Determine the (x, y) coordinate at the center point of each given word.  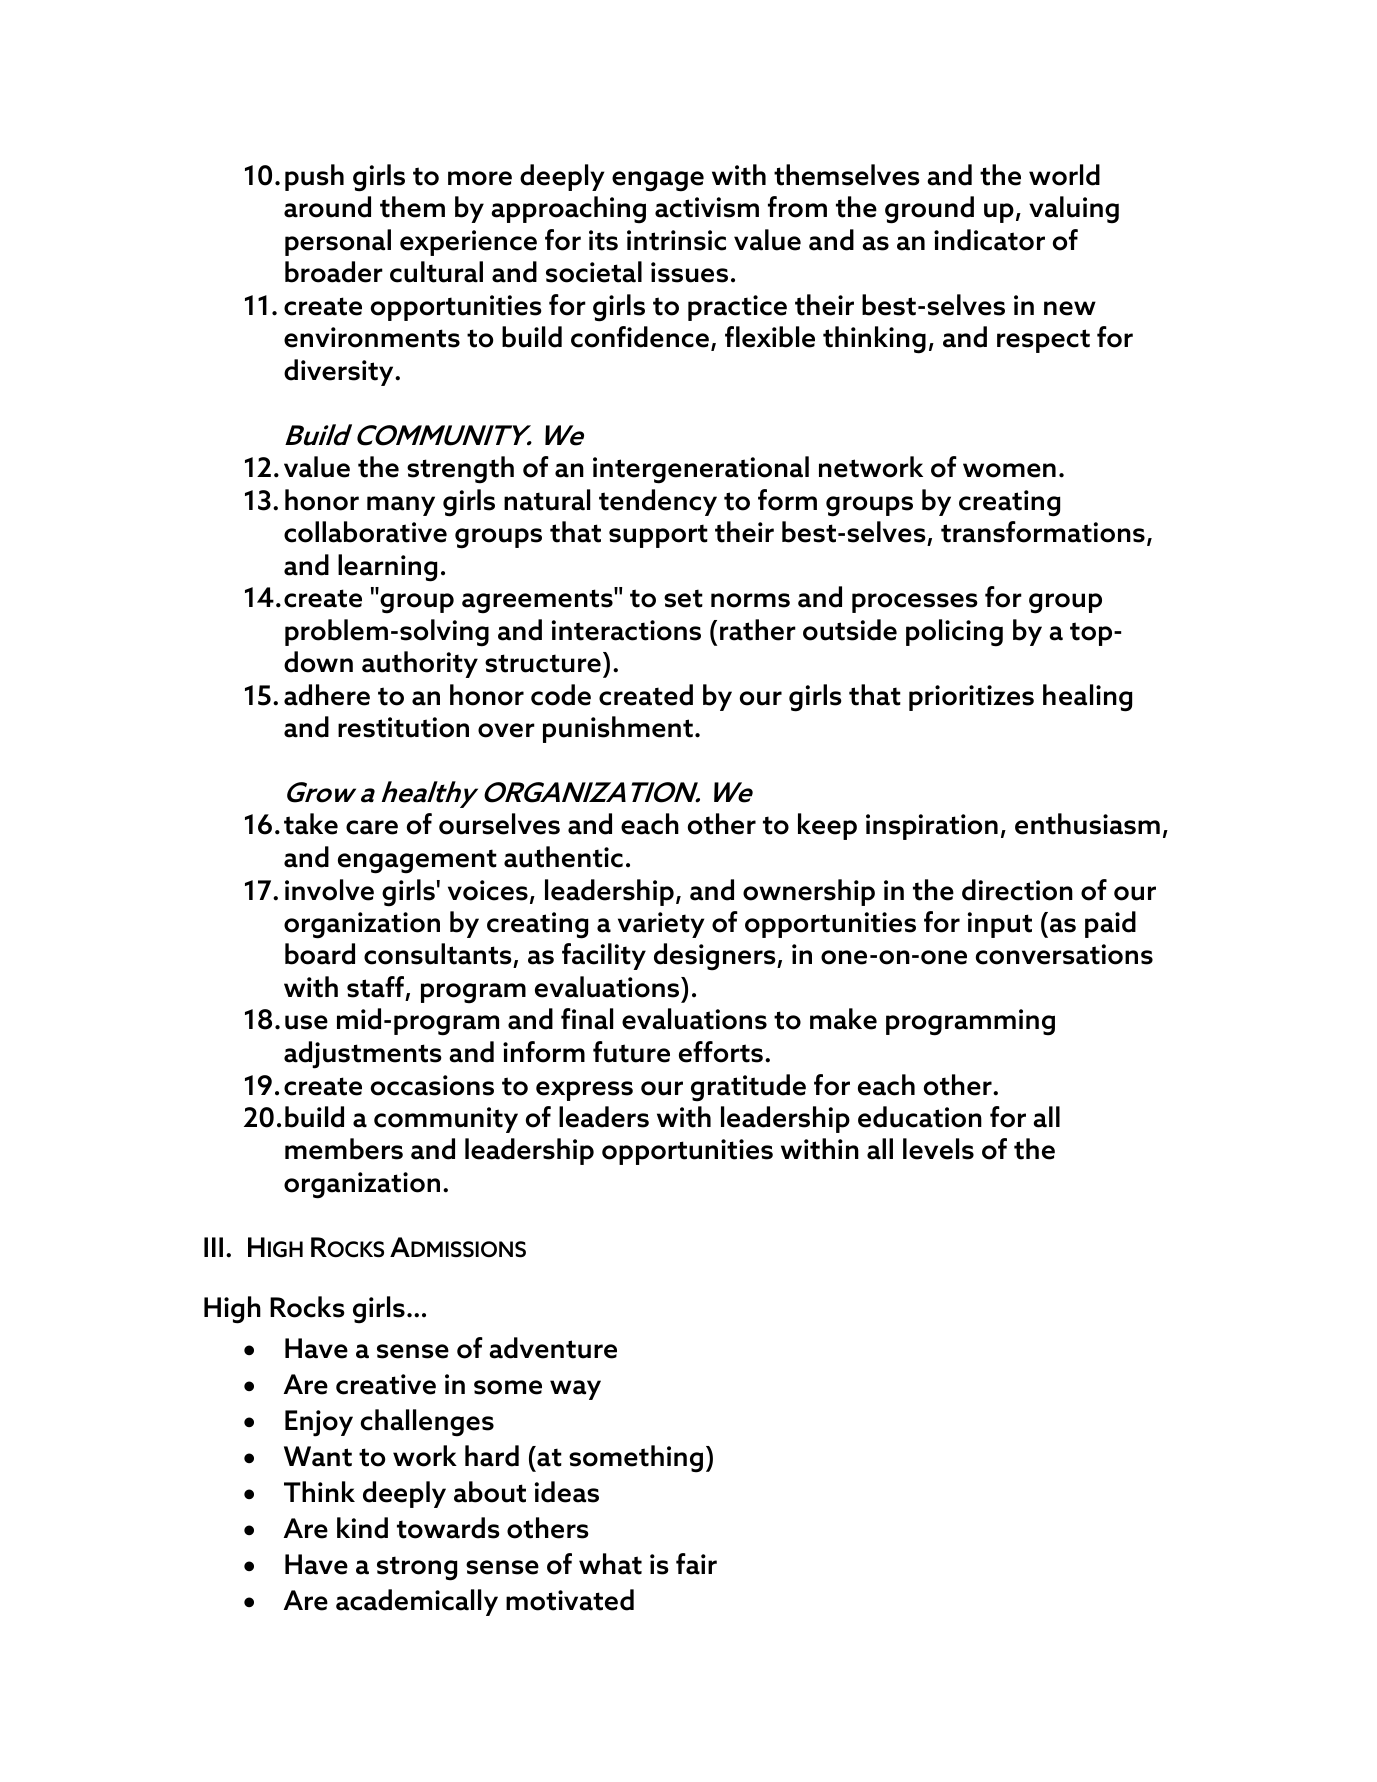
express (584, 1091)
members (344, 1149)
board (320, 954)
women (1009, 470)
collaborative (365, 532)
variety (661, 925)
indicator (989, 240)
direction (1017, 890)
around (327, 207)
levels (938, 1149)
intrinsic (676, 240)
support (658, 536)
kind (362, 1528)
